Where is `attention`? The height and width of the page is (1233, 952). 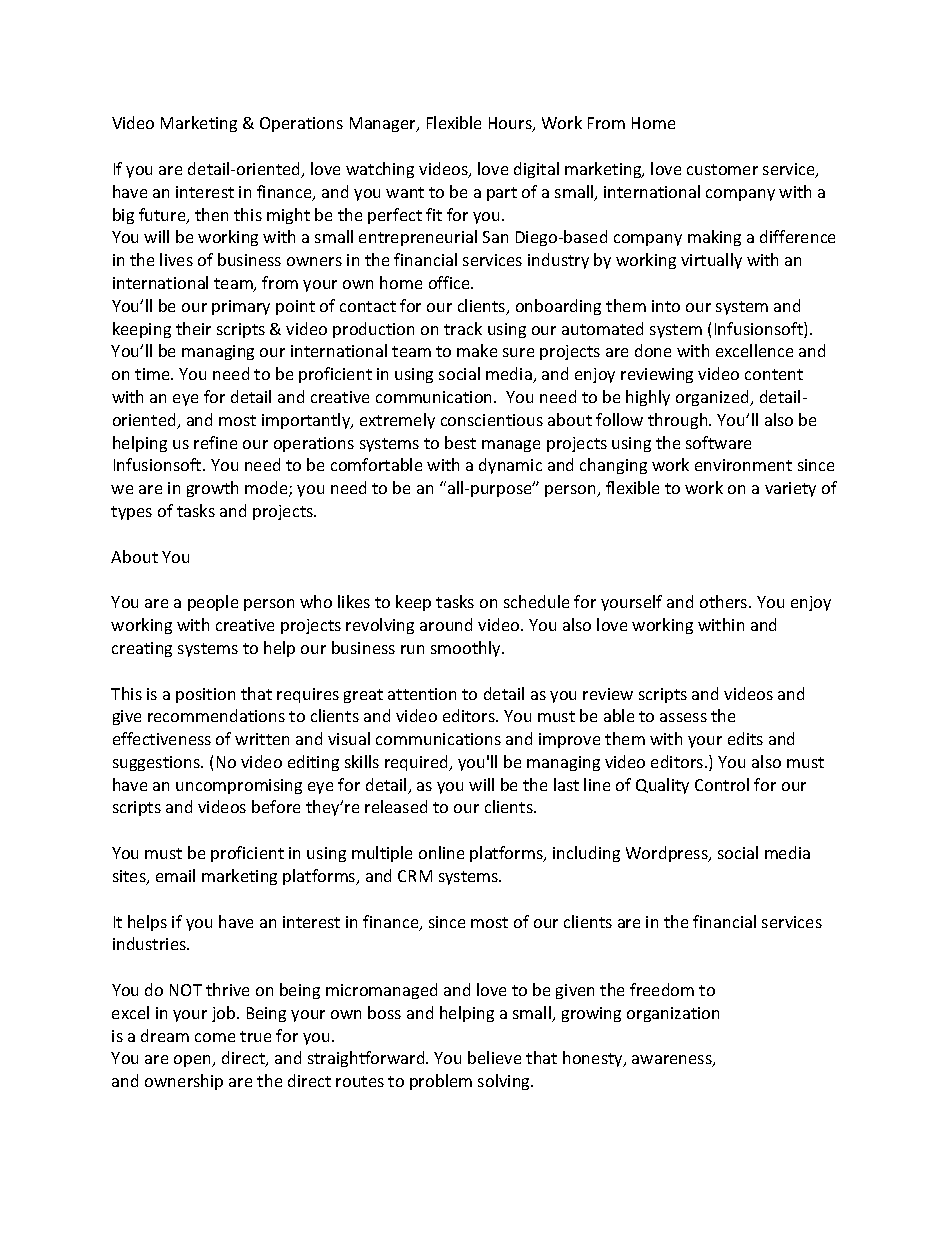 attention is located at coordinates (422, 694).
